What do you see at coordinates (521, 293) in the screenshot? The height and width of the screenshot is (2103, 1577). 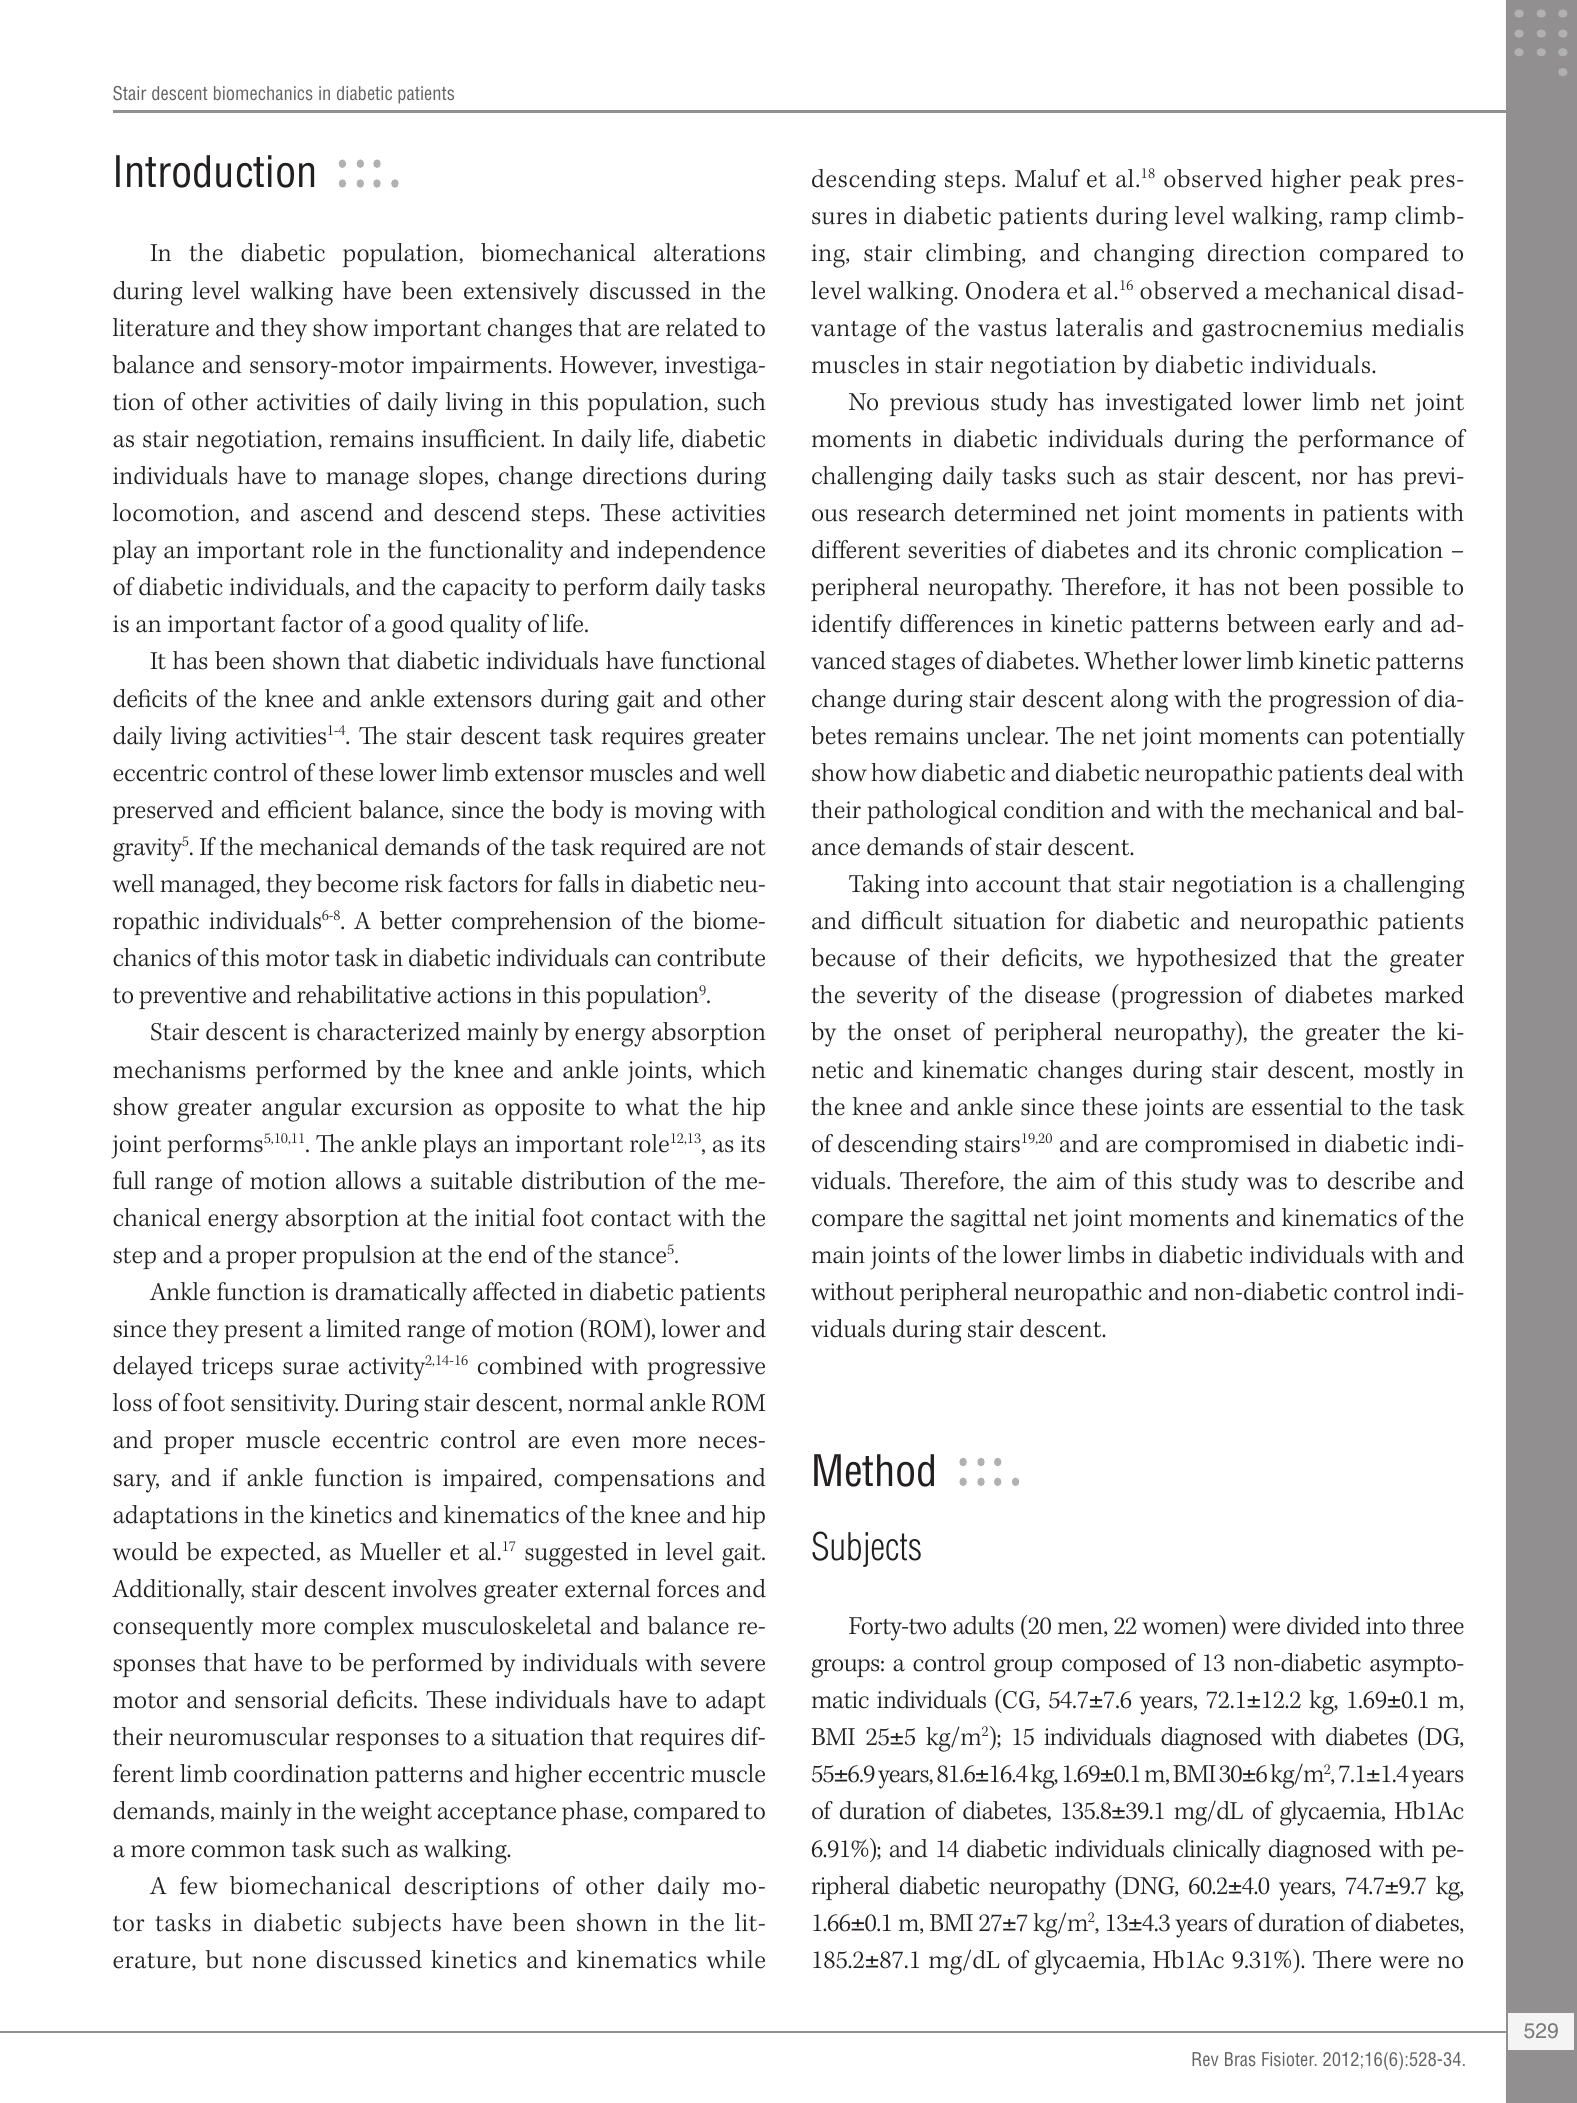 I see `extensively` at bounding box center [521, 293].
